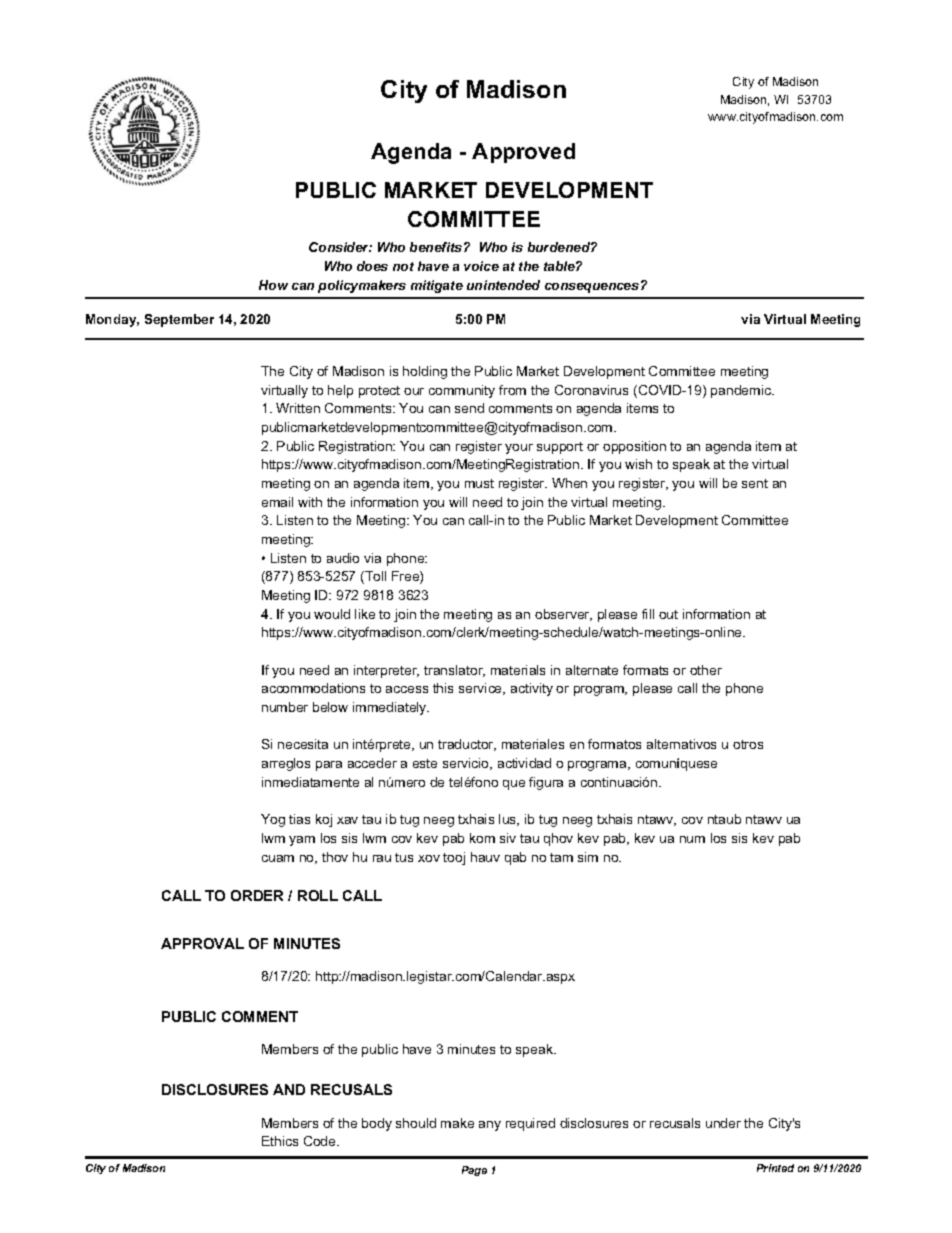 This screenshot has width=952, height=1233. Describe the element at coordinates (755, 483) in the screenshot. I see `sent` at that location.
